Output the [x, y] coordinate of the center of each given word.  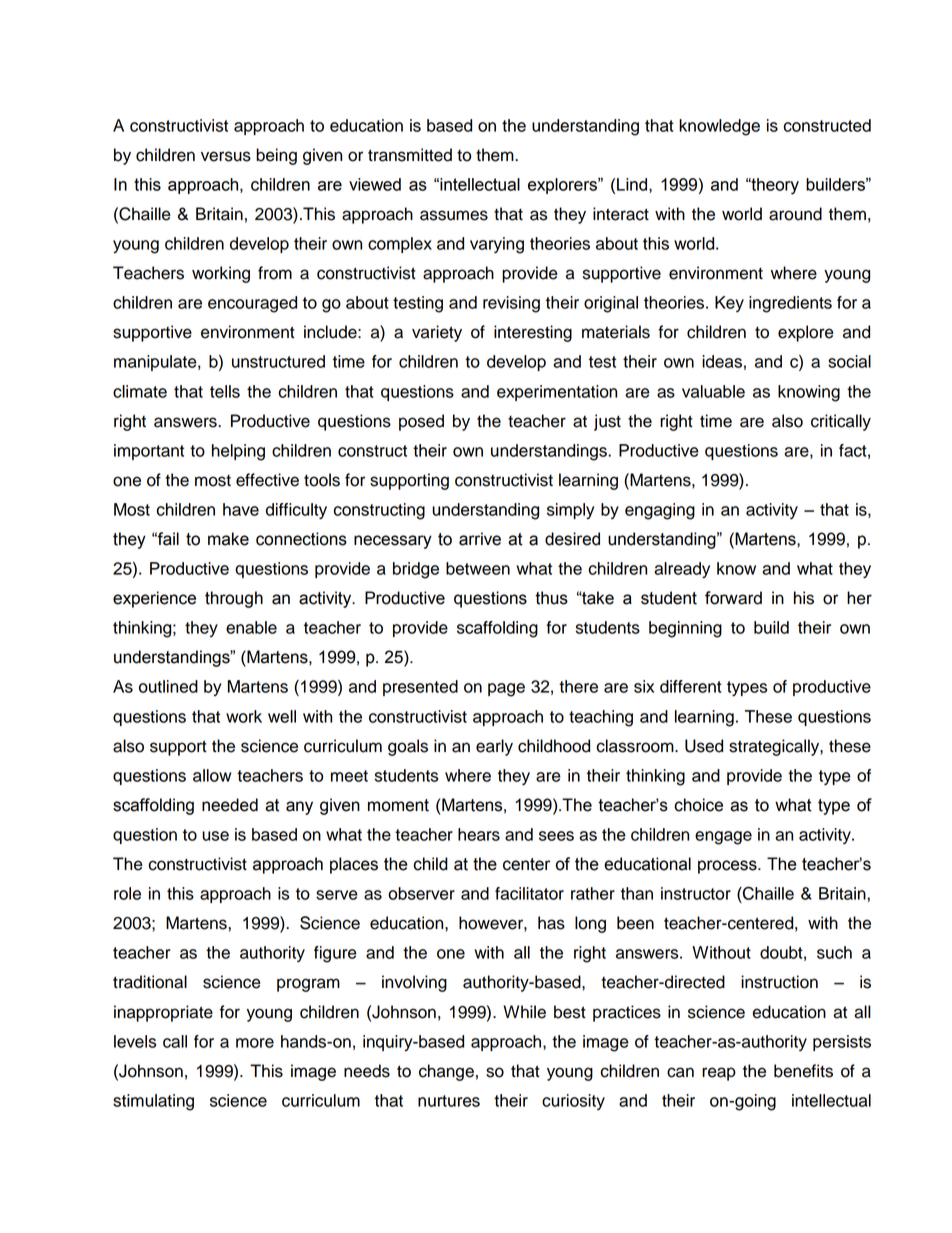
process [728, 867]
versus [226, 156]
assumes [454, 215]
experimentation [557, 393]
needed [230, 805]
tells [225, 391]
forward [733, 598]
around [795, 214]
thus [551, 598]
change [446, 1072]
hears [479, 834]
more [255, 1043]
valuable [713, 391]
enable [251, 627]
